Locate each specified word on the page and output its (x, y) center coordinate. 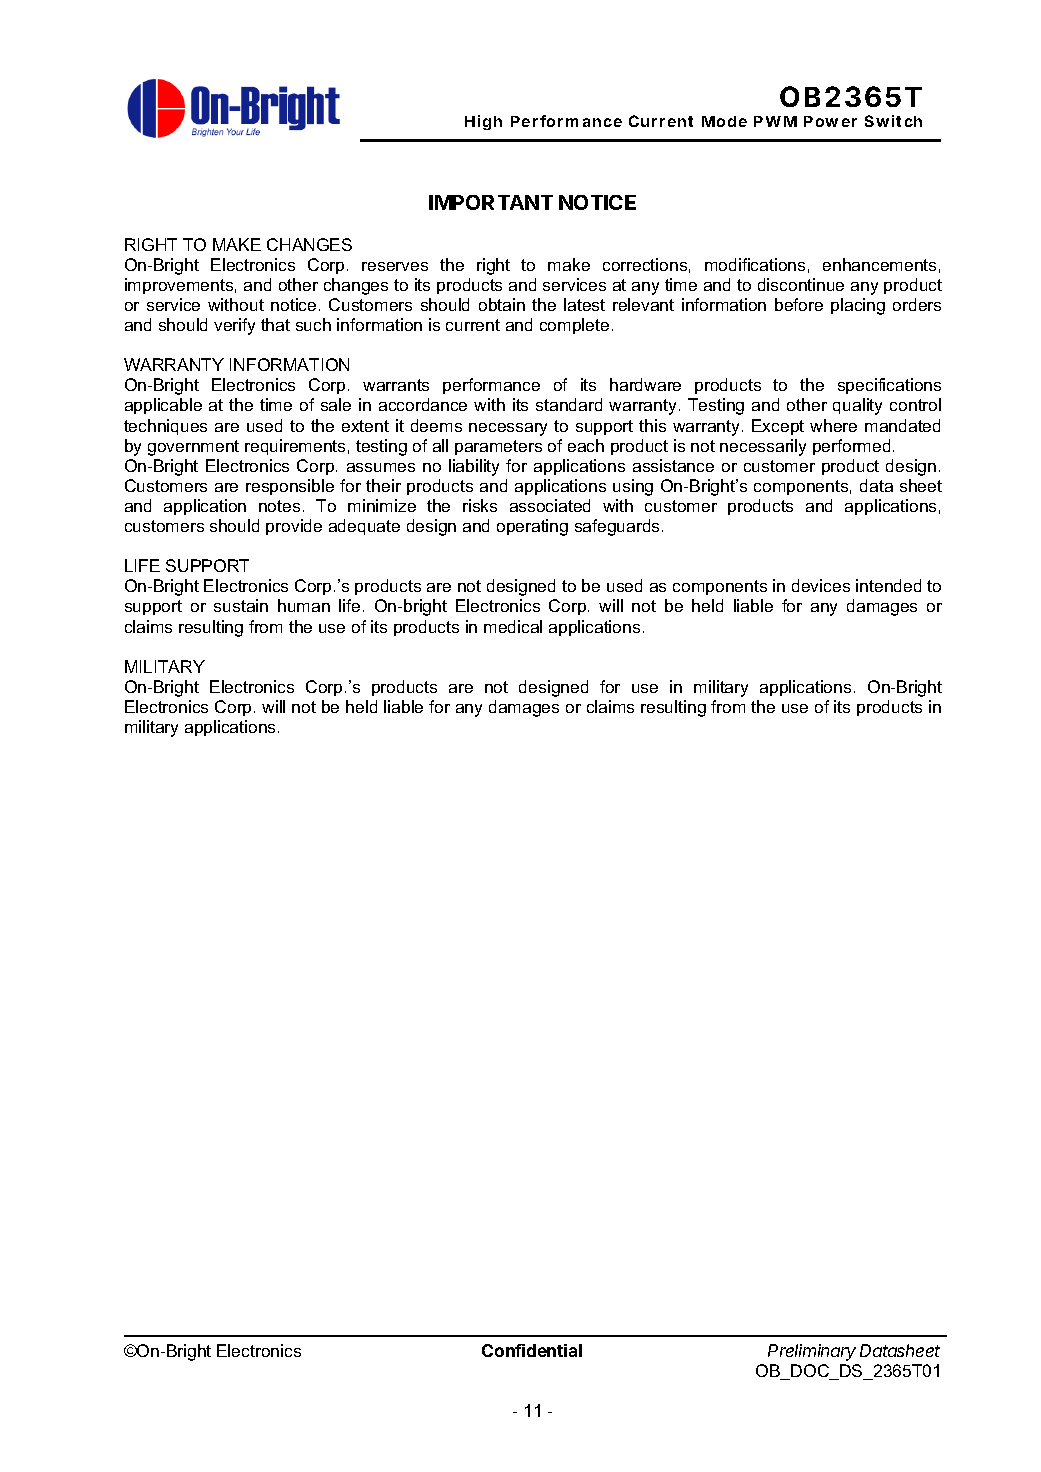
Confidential (532, 1350)
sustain (241, 605)
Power (830, 121)
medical (513, 626)
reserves (395, 266)
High (483, 122)
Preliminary (812, 1352)
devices (821, 585)
